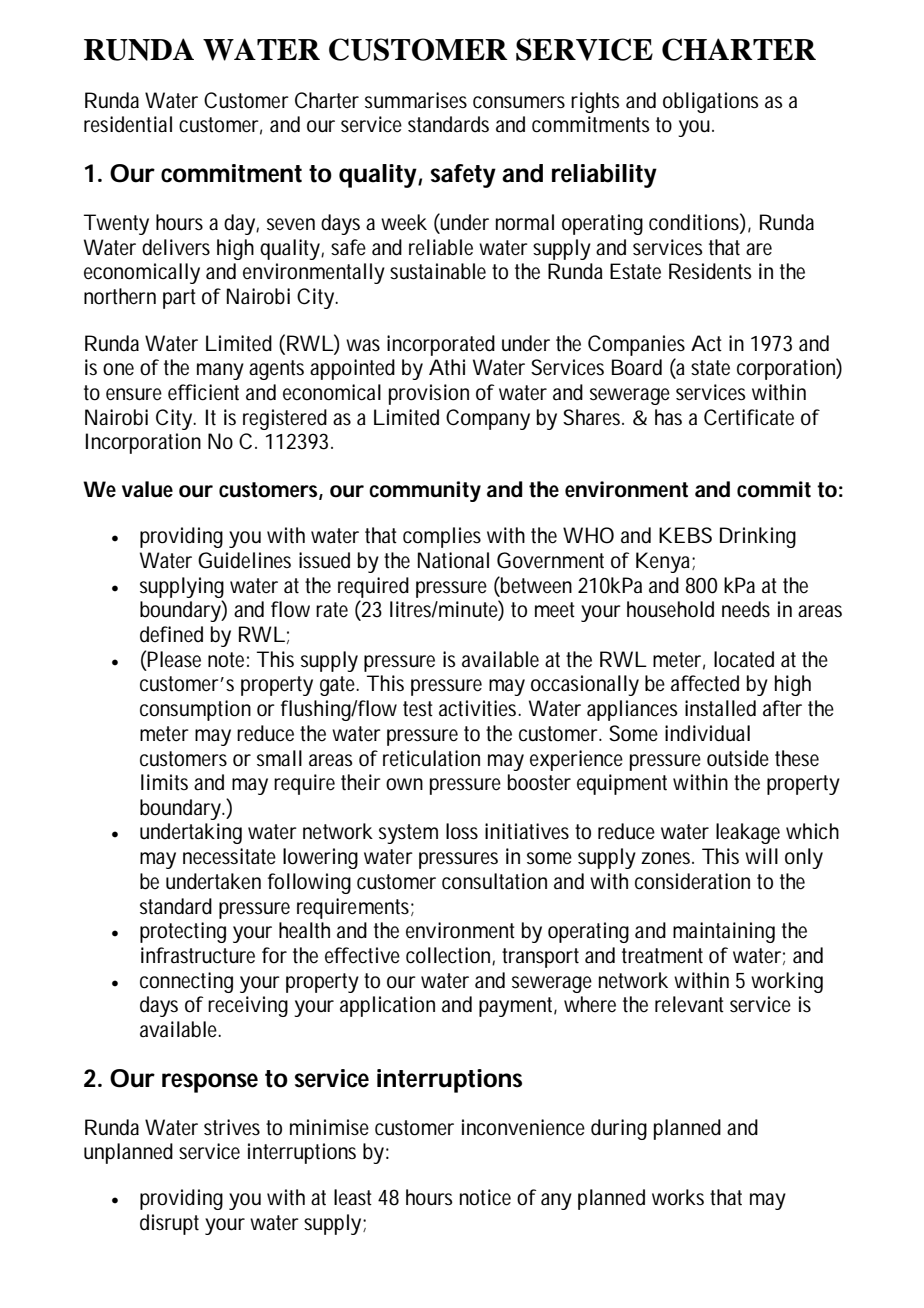 This page has width=924, height=1308. Describe the element at coordinates (711, 102) in the page. I see `obligations` at that location.
